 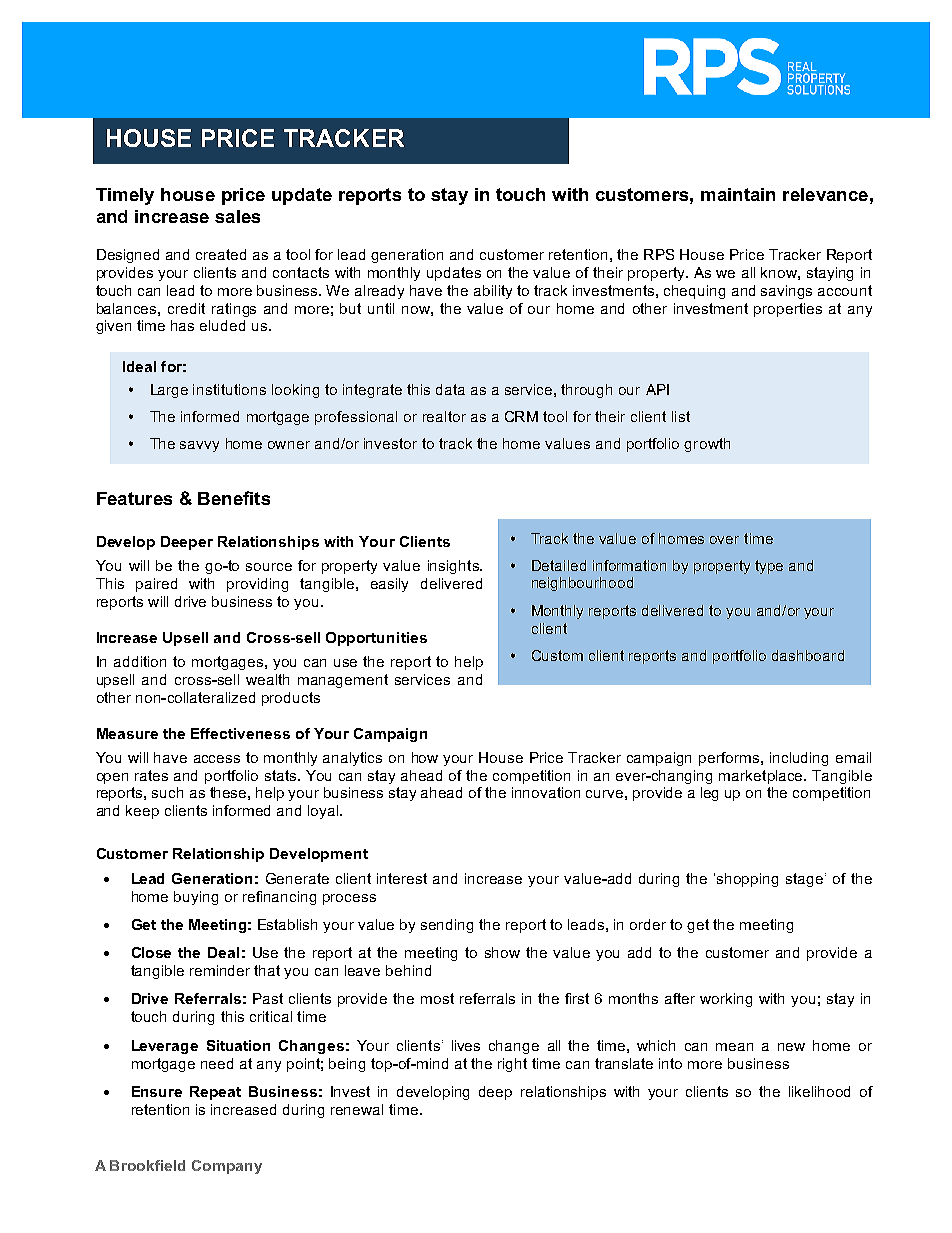 What do you see at coordinates (151, 952) in the screenshot?
I see `Close` at bounding box center [151, 952].
